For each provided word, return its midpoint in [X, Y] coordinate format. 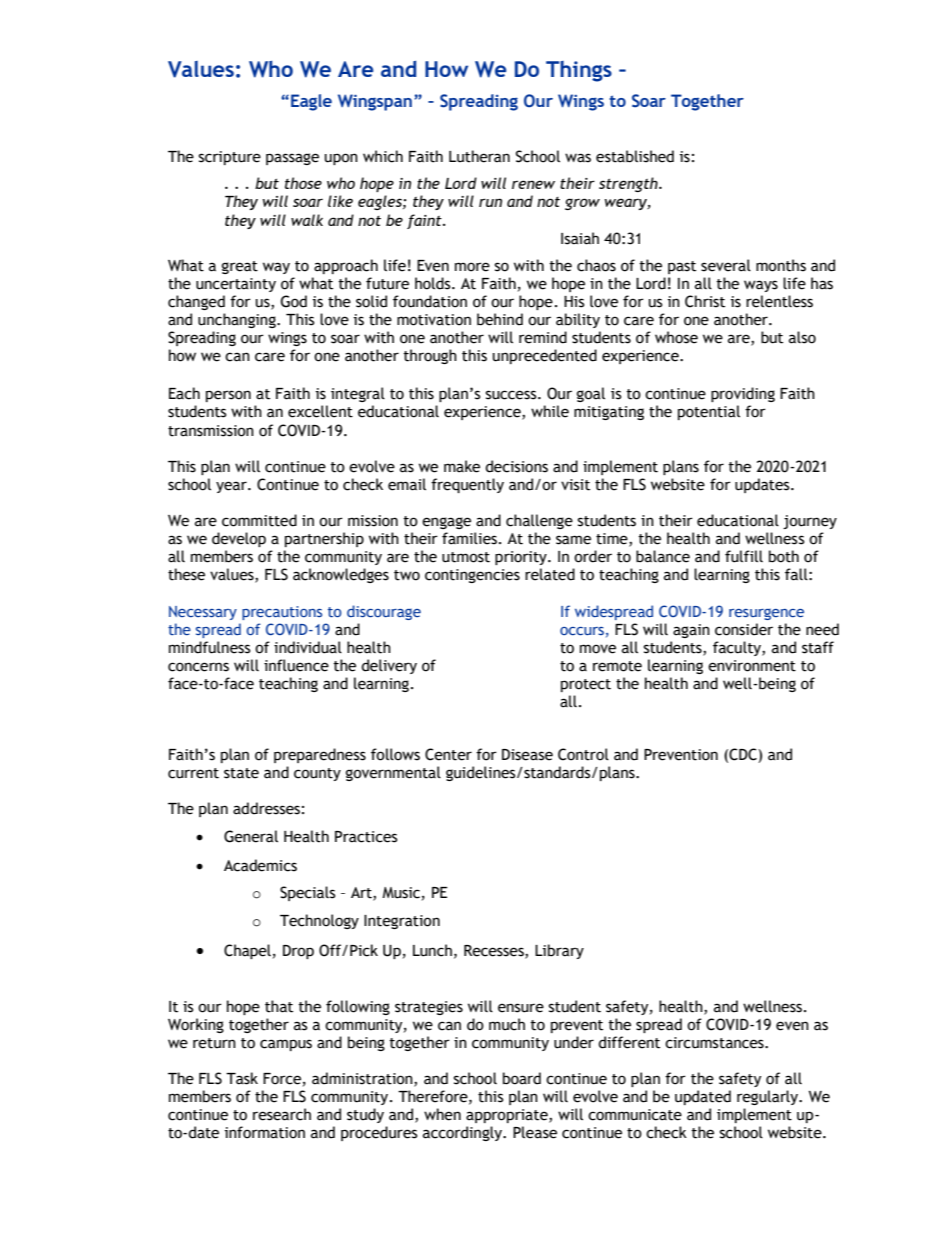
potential [709, 412]
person [228, 396]
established [635, 156]
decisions [516, 466]
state [241, 773]
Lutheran [479, 156]
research [282, 1114]
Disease [527, 755]
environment [752, 666]
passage [292, 159]
